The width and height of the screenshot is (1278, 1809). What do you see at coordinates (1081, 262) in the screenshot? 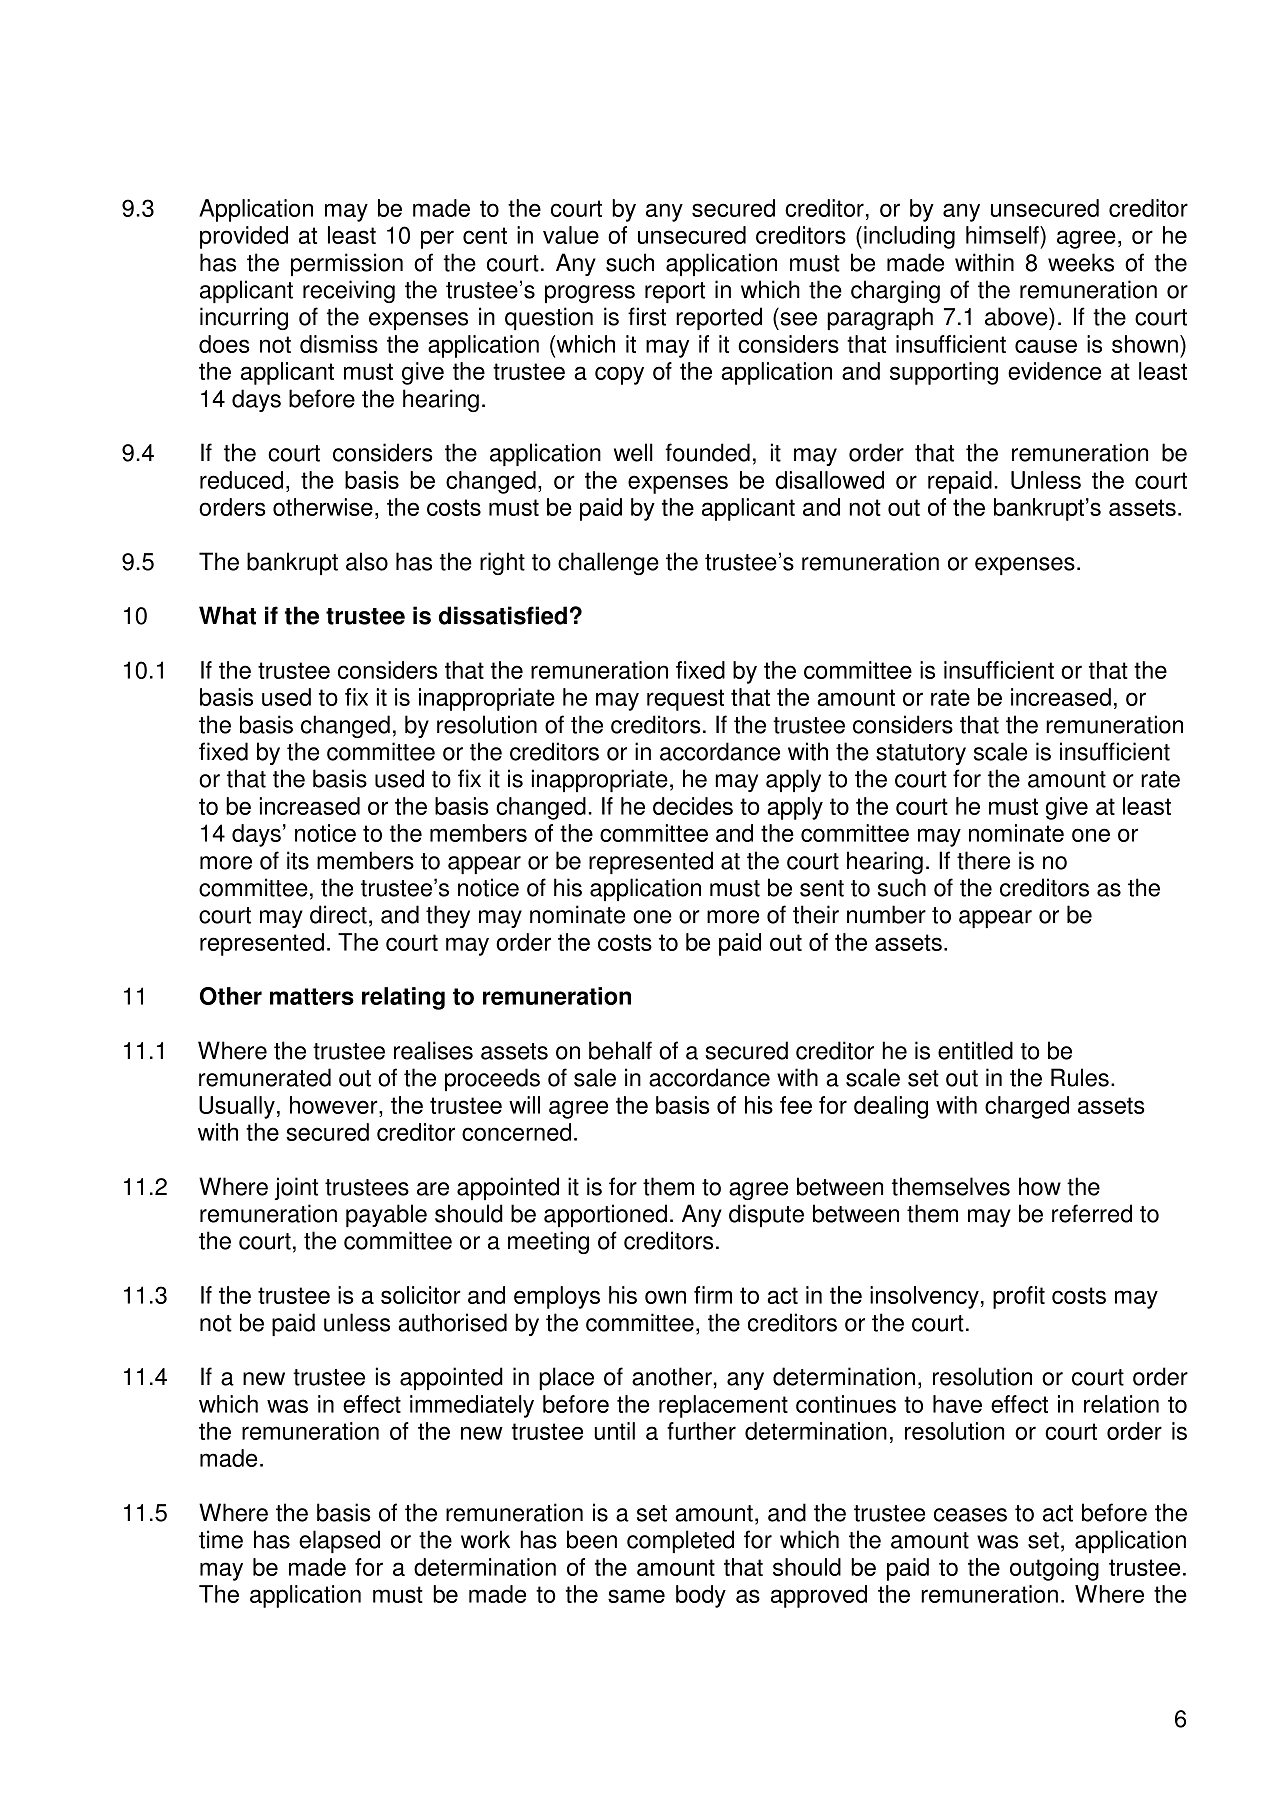
I see `weeks` at bounding box center [1081, 262].
